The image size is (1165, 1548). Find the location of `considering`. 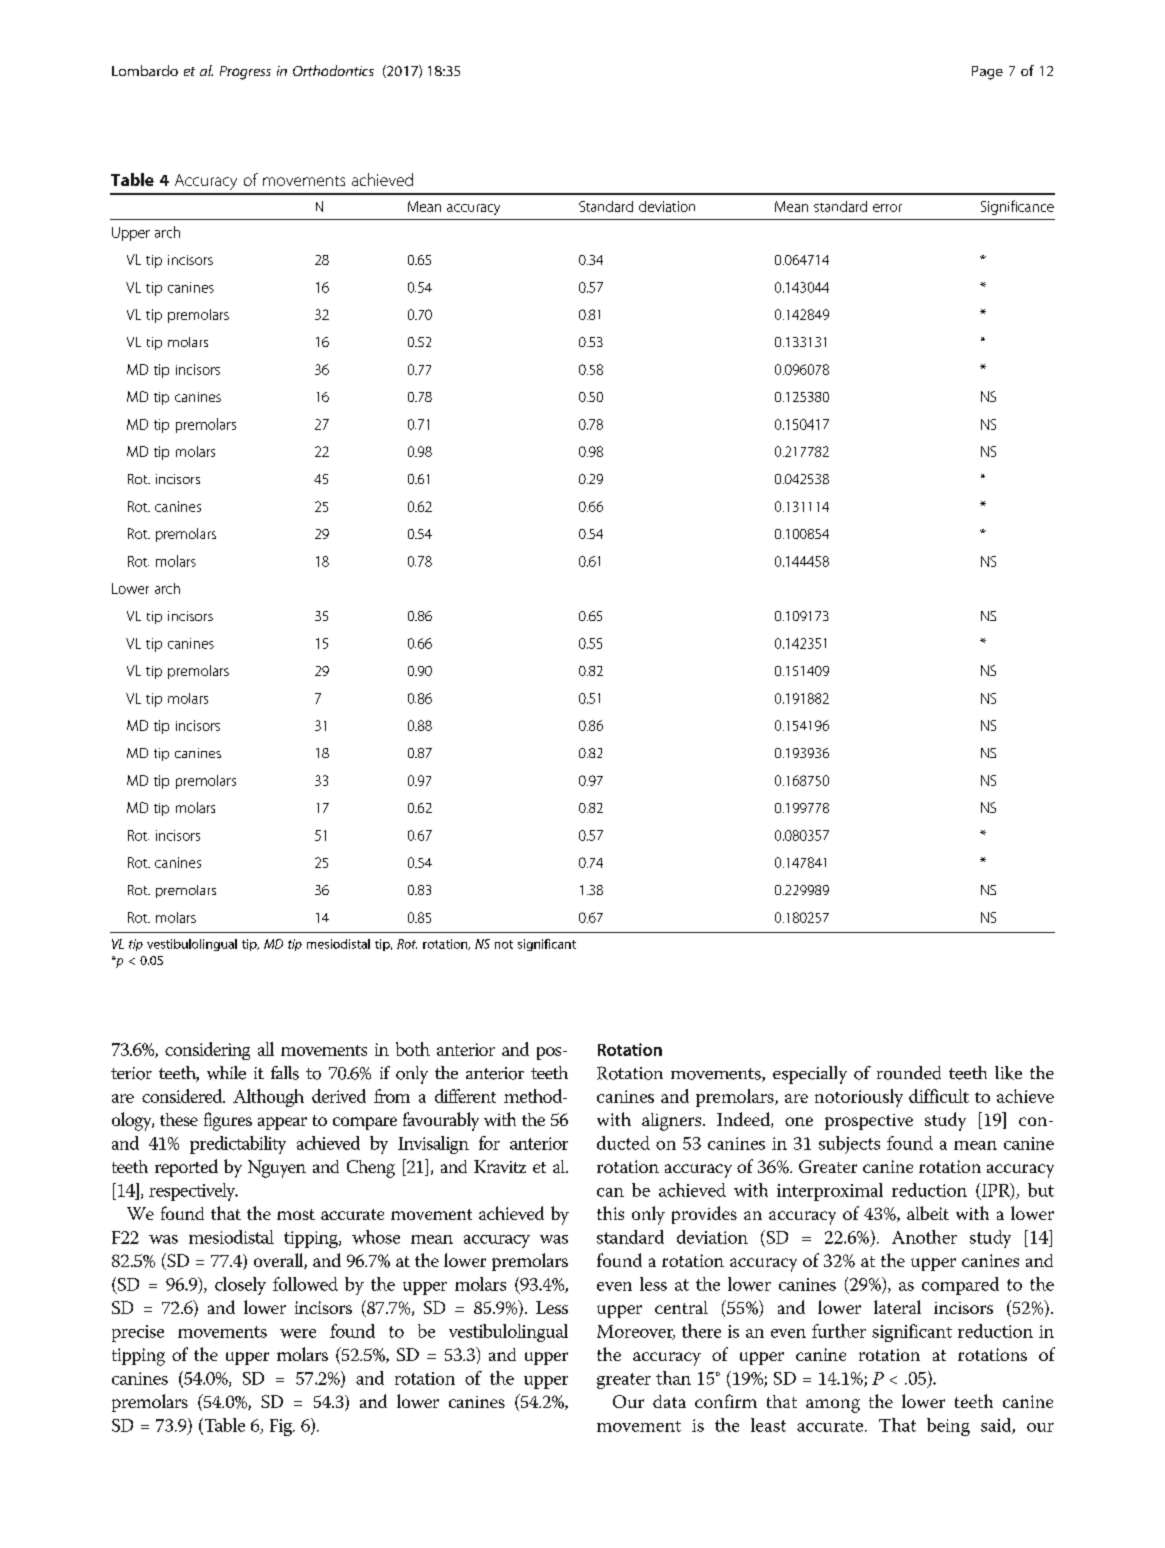

considering is located at coordinates (207, 1051).
